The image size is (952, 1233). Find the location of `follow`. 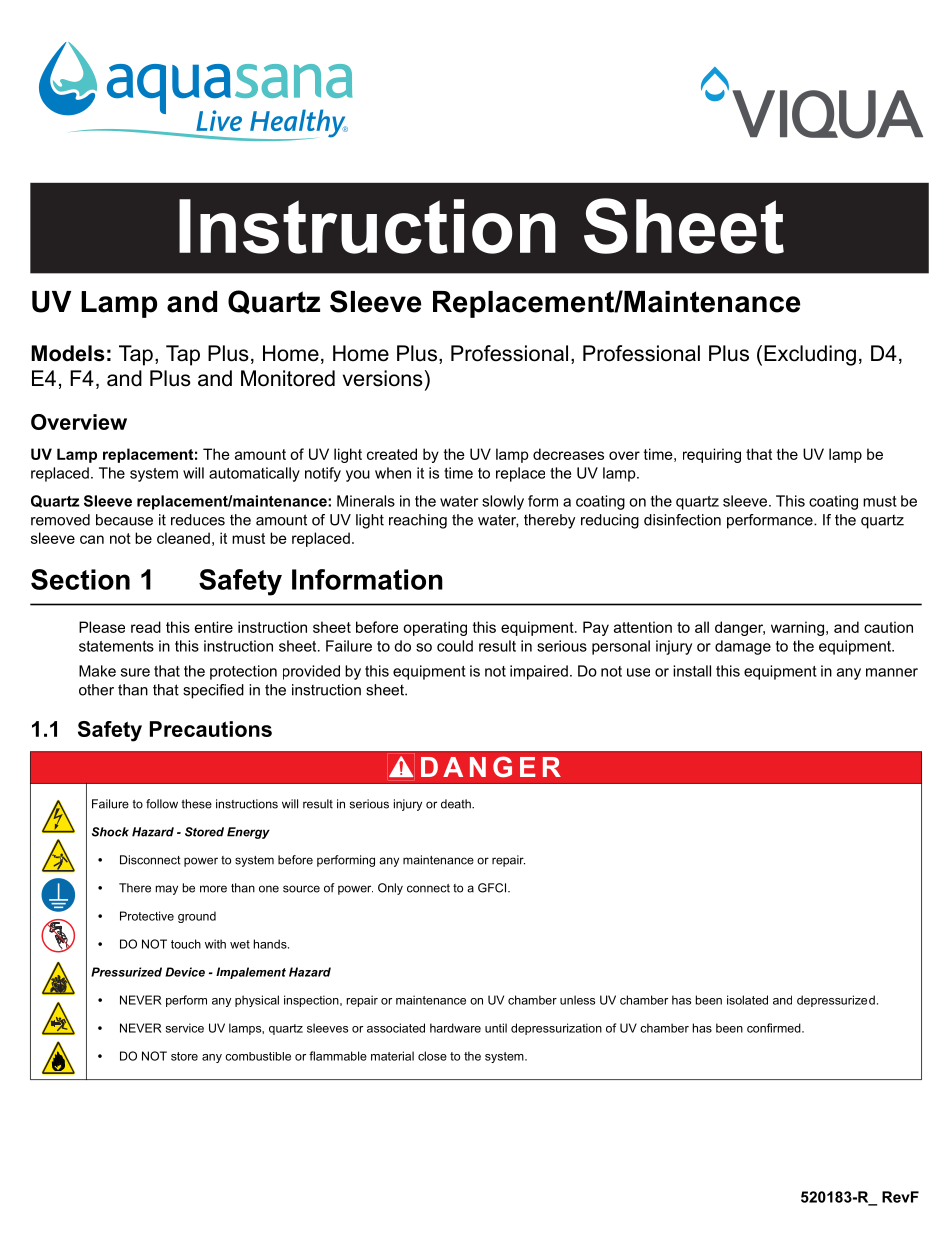

follow is located at coordinates (162, 804).
